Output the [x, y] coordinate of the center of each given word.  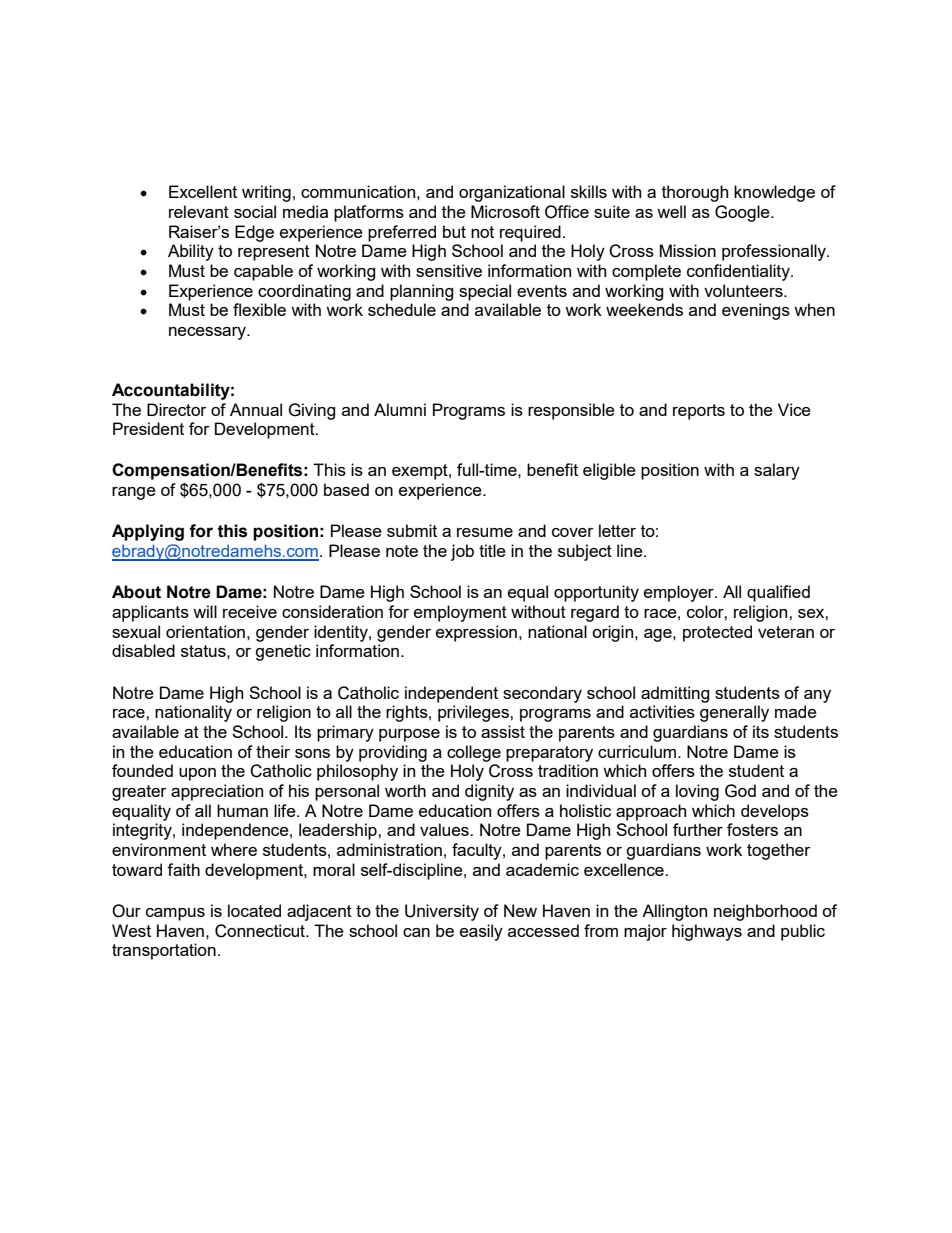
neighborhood [765, 912]
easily [481, 932]
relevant [199, 211]
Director [177, 409]
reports [699, 412]
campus [175, 914]
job [462, 552]
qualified [778, 593]
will [205, 611]
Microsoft [505, 211]
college [474, 753]
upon [197, 774]
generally [734, 713]
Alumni [400, 409]
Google [743, 213]
